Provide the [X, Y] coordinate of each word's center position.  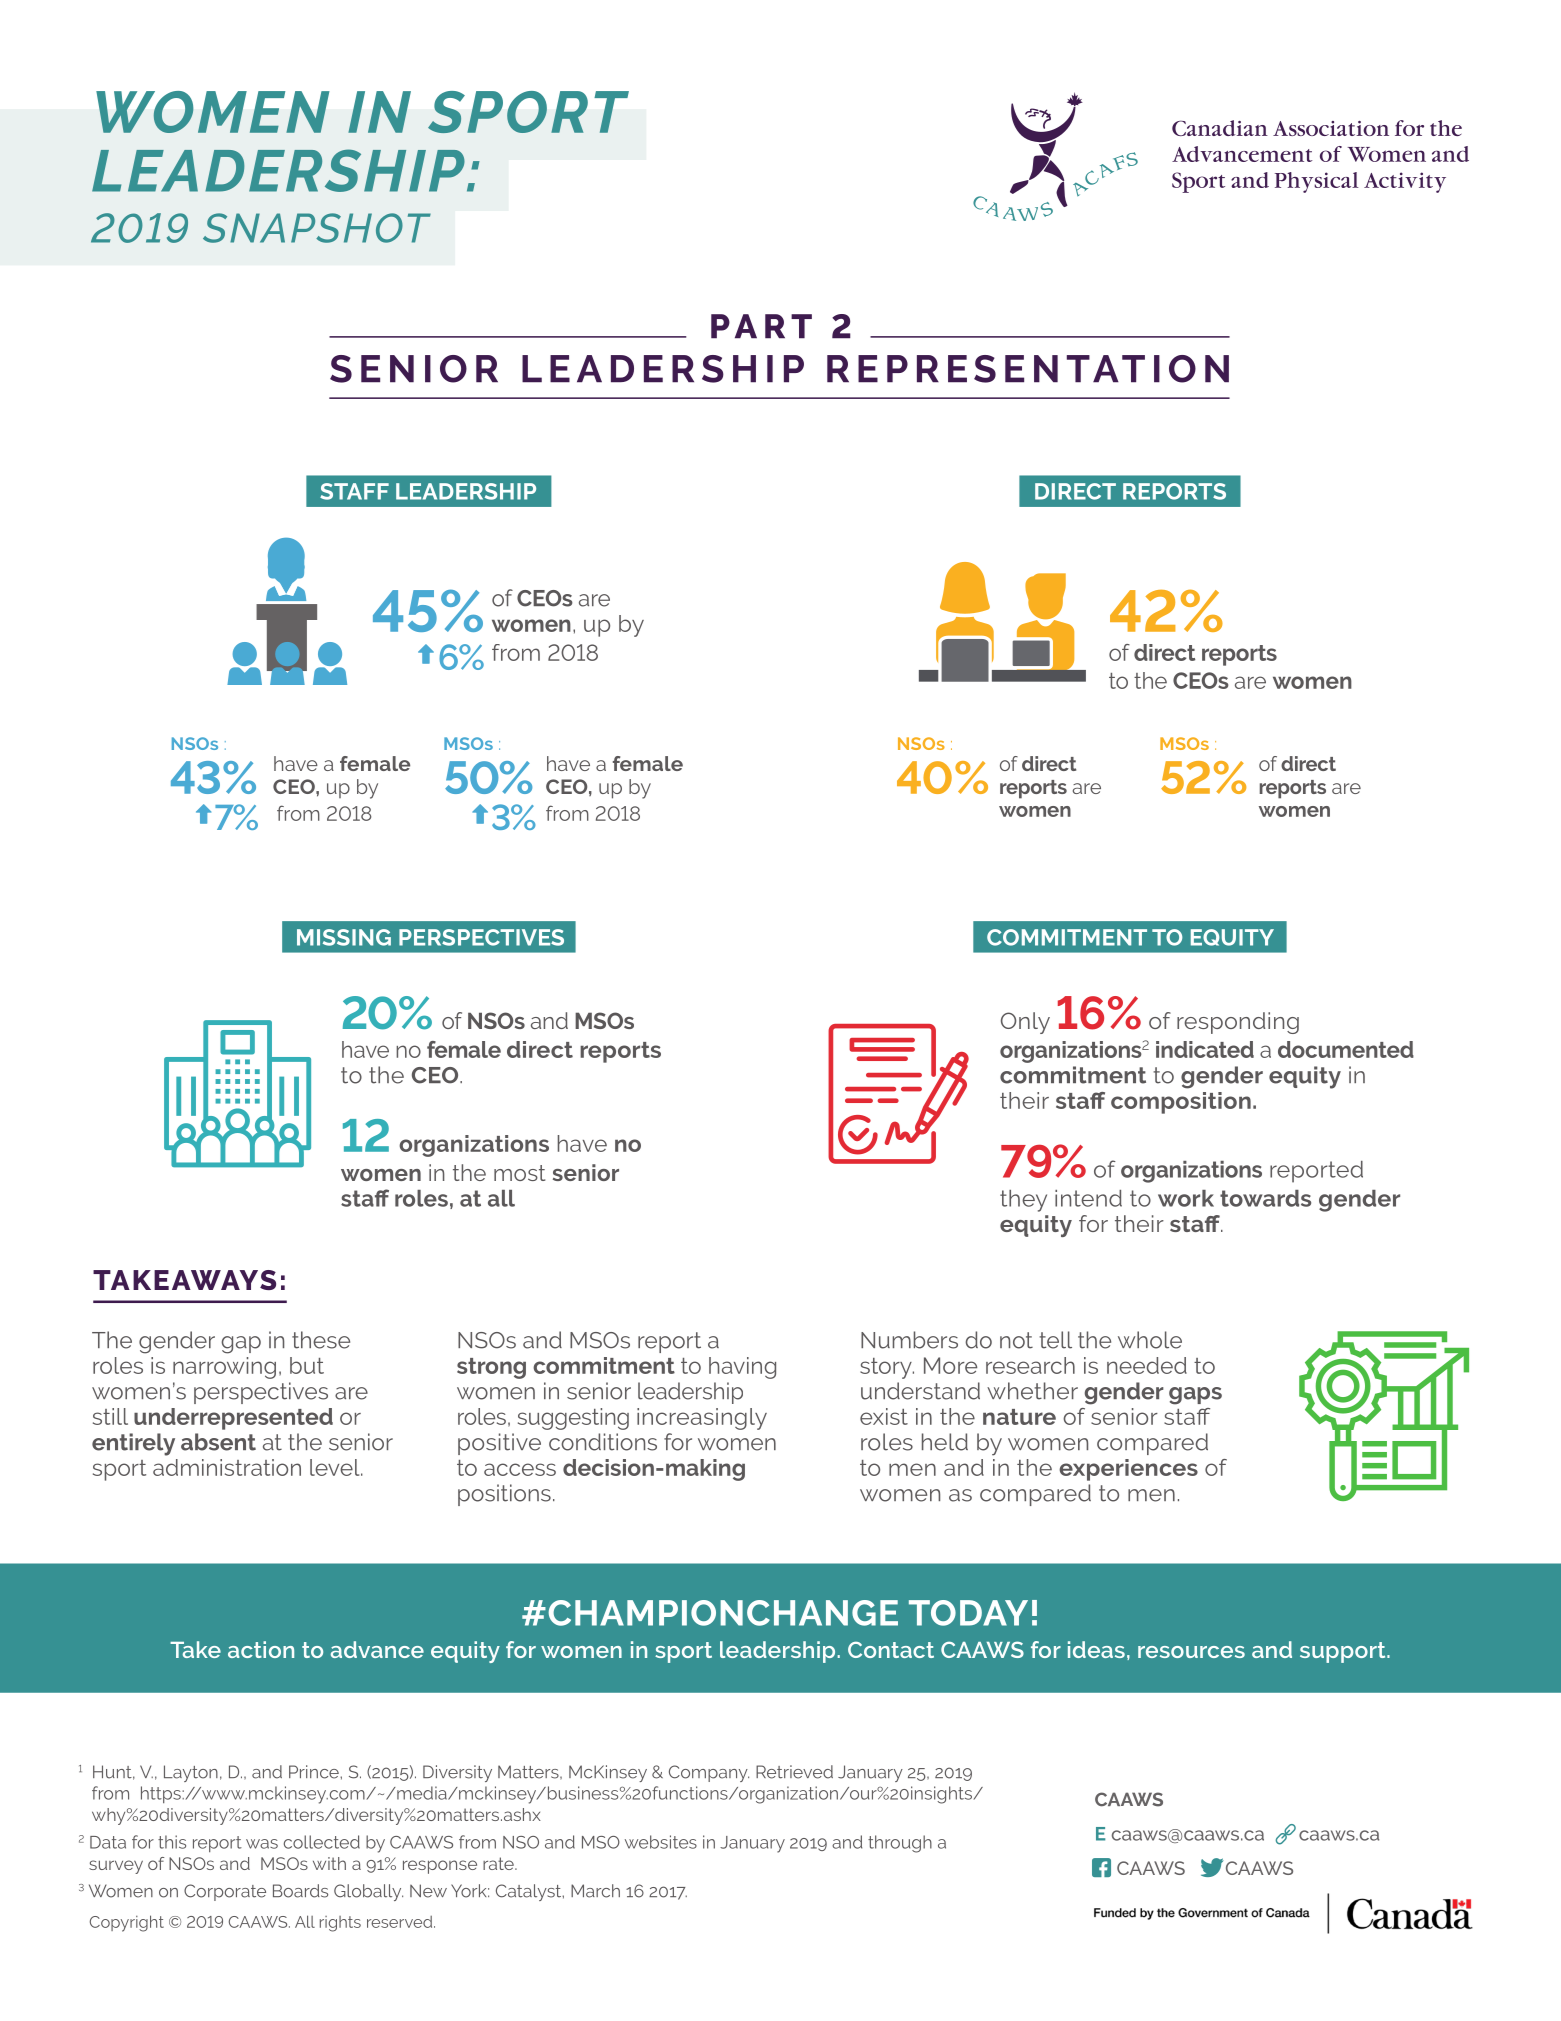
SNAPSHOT [317, 228]
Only [1025, 1023]
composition [1181, 1103]
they [1023, 1201]
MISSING [344, 937]
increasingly [702, 1419]
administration [227, 1467]
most [519, 1173]
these [321, 1340]
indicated [1205, 1049]
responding [1238, 1023]
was [262, 1844]
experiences [1128, 1470]
